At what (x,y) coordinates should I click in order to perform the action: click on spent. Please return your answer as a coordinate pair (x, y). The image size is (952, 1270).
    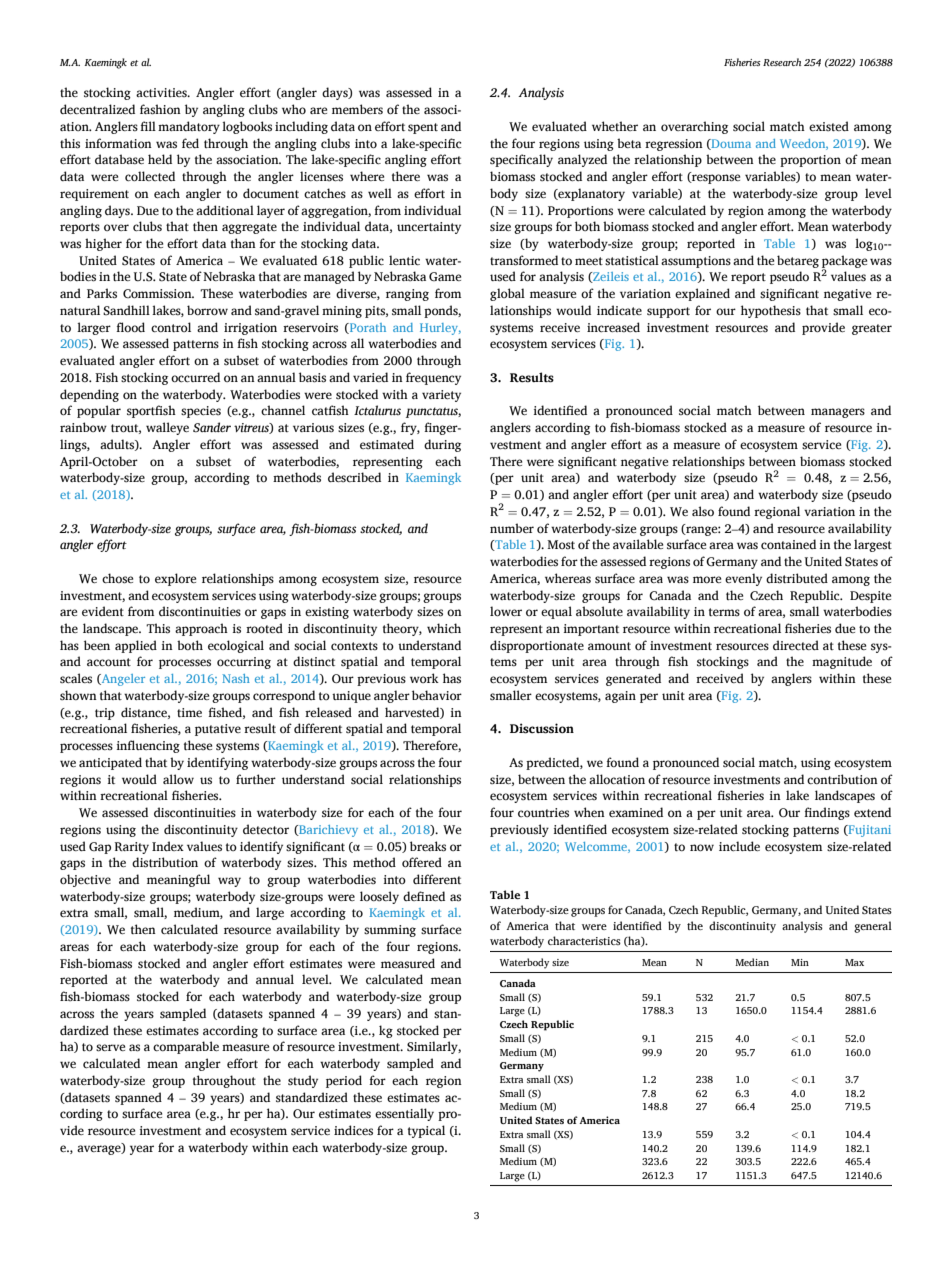
    Looking at the image, I should click on (423, 128).
